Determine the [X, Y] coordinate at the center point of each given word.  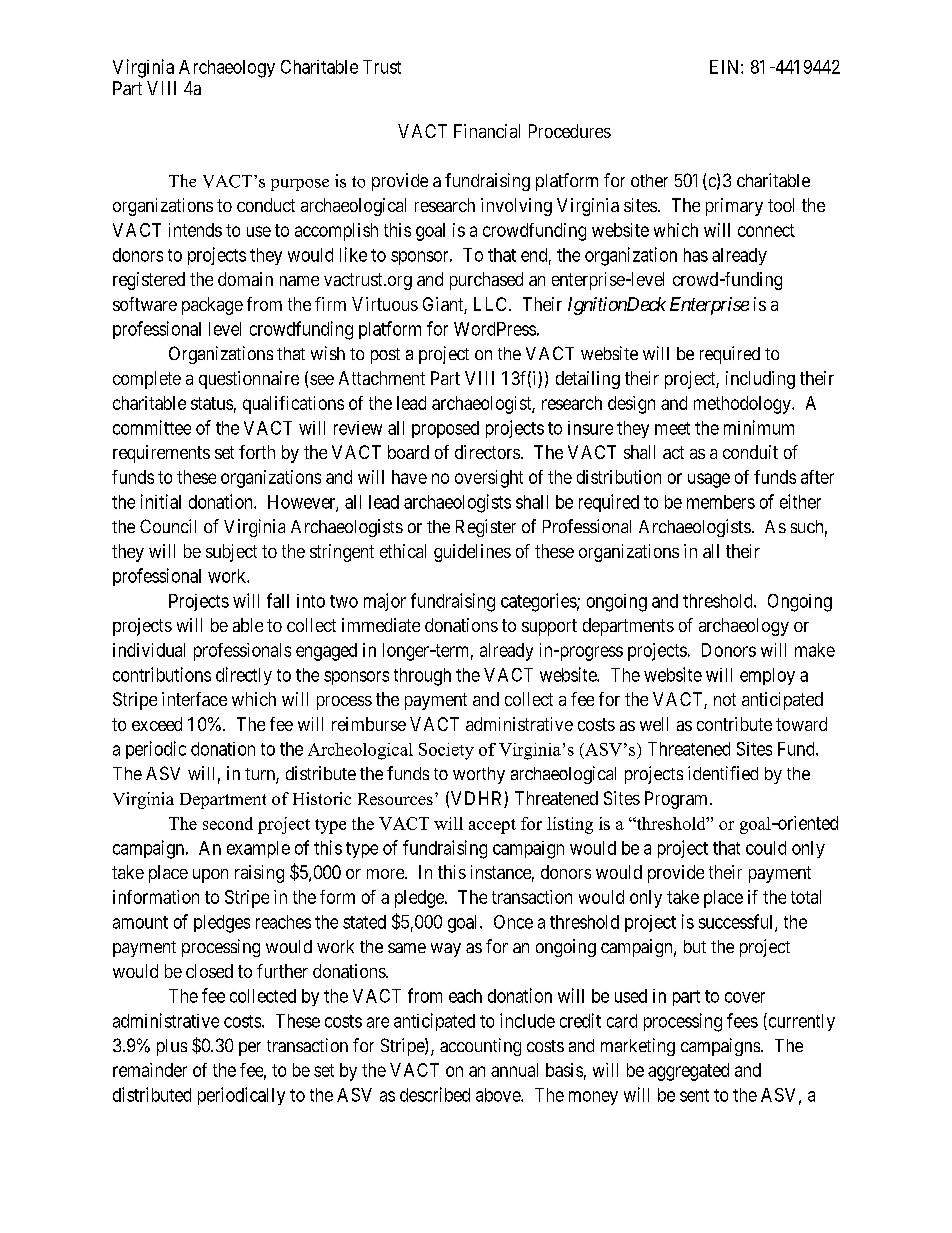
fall [278, 600]
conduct [266, 205]
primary [734, 207]
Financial [487, 131]
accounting [480, 1047]
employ [767, 676]
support [549, 627]
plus [172, 1047]
